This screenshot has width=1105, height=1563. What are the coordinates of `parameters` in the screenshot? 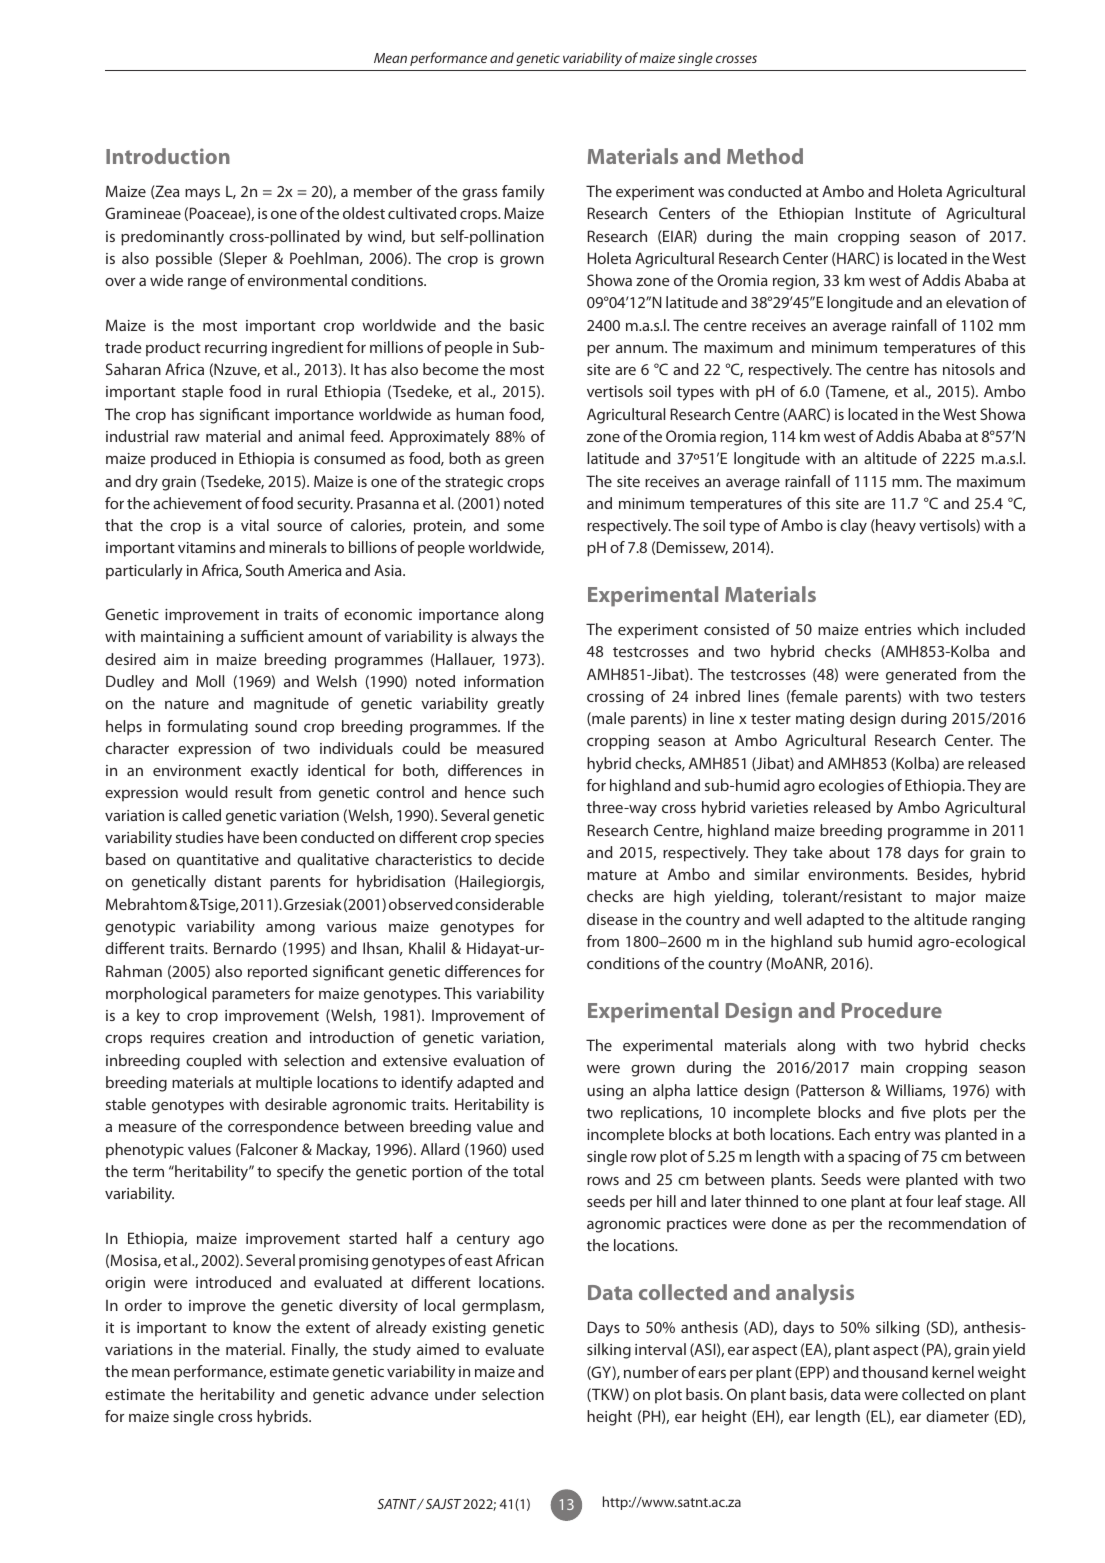 It's located at (251, 996).
